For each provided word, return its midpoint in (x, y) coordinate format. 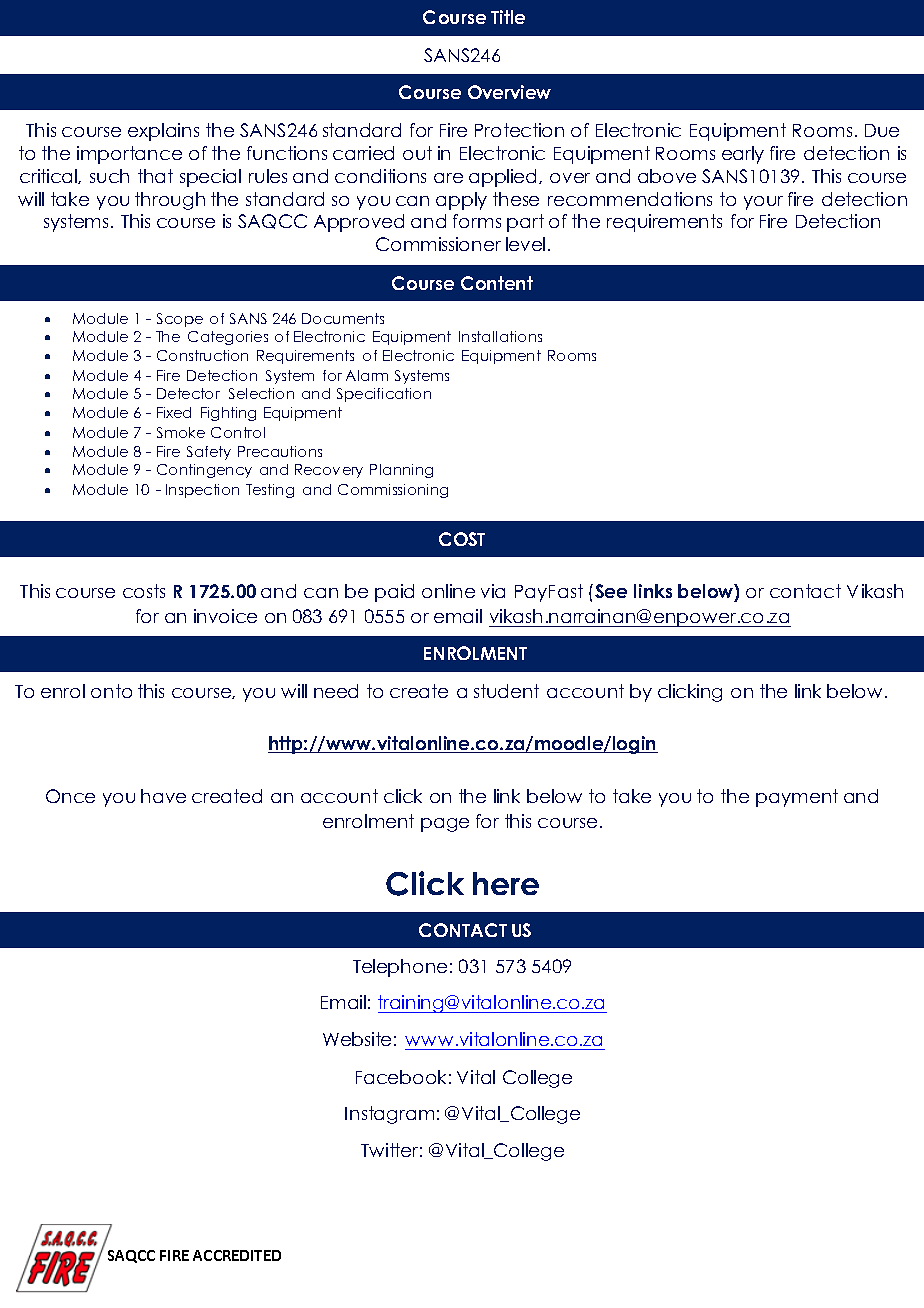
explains (163, 132)
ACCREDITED (237, 1255)
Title (508, 17)
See (611, 591)
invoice (225, 616)
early (743, 155)
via (493, 591)
